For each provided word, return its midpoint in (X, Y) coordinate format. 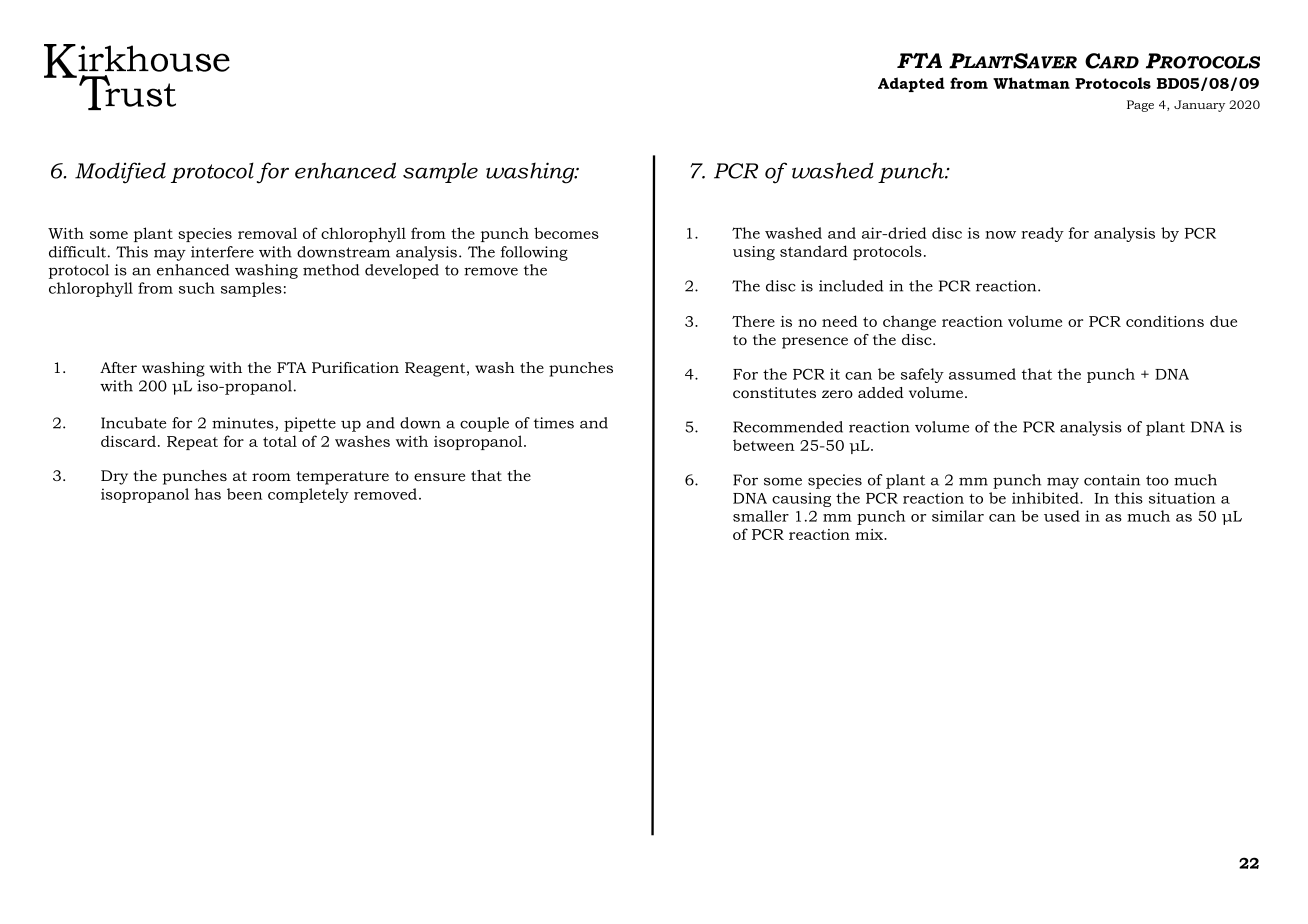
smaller (761, 516)
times (554, 423)
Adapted (911, 84)
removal (267, 233)
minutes (244, 424)
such (197, 288)
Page (1140, 106)
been (244, 494)
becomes (566, 233)
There (753, 321)
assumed (982, 374)
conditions (1165, 321)
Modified (120, 173)
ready (1042, 234)
